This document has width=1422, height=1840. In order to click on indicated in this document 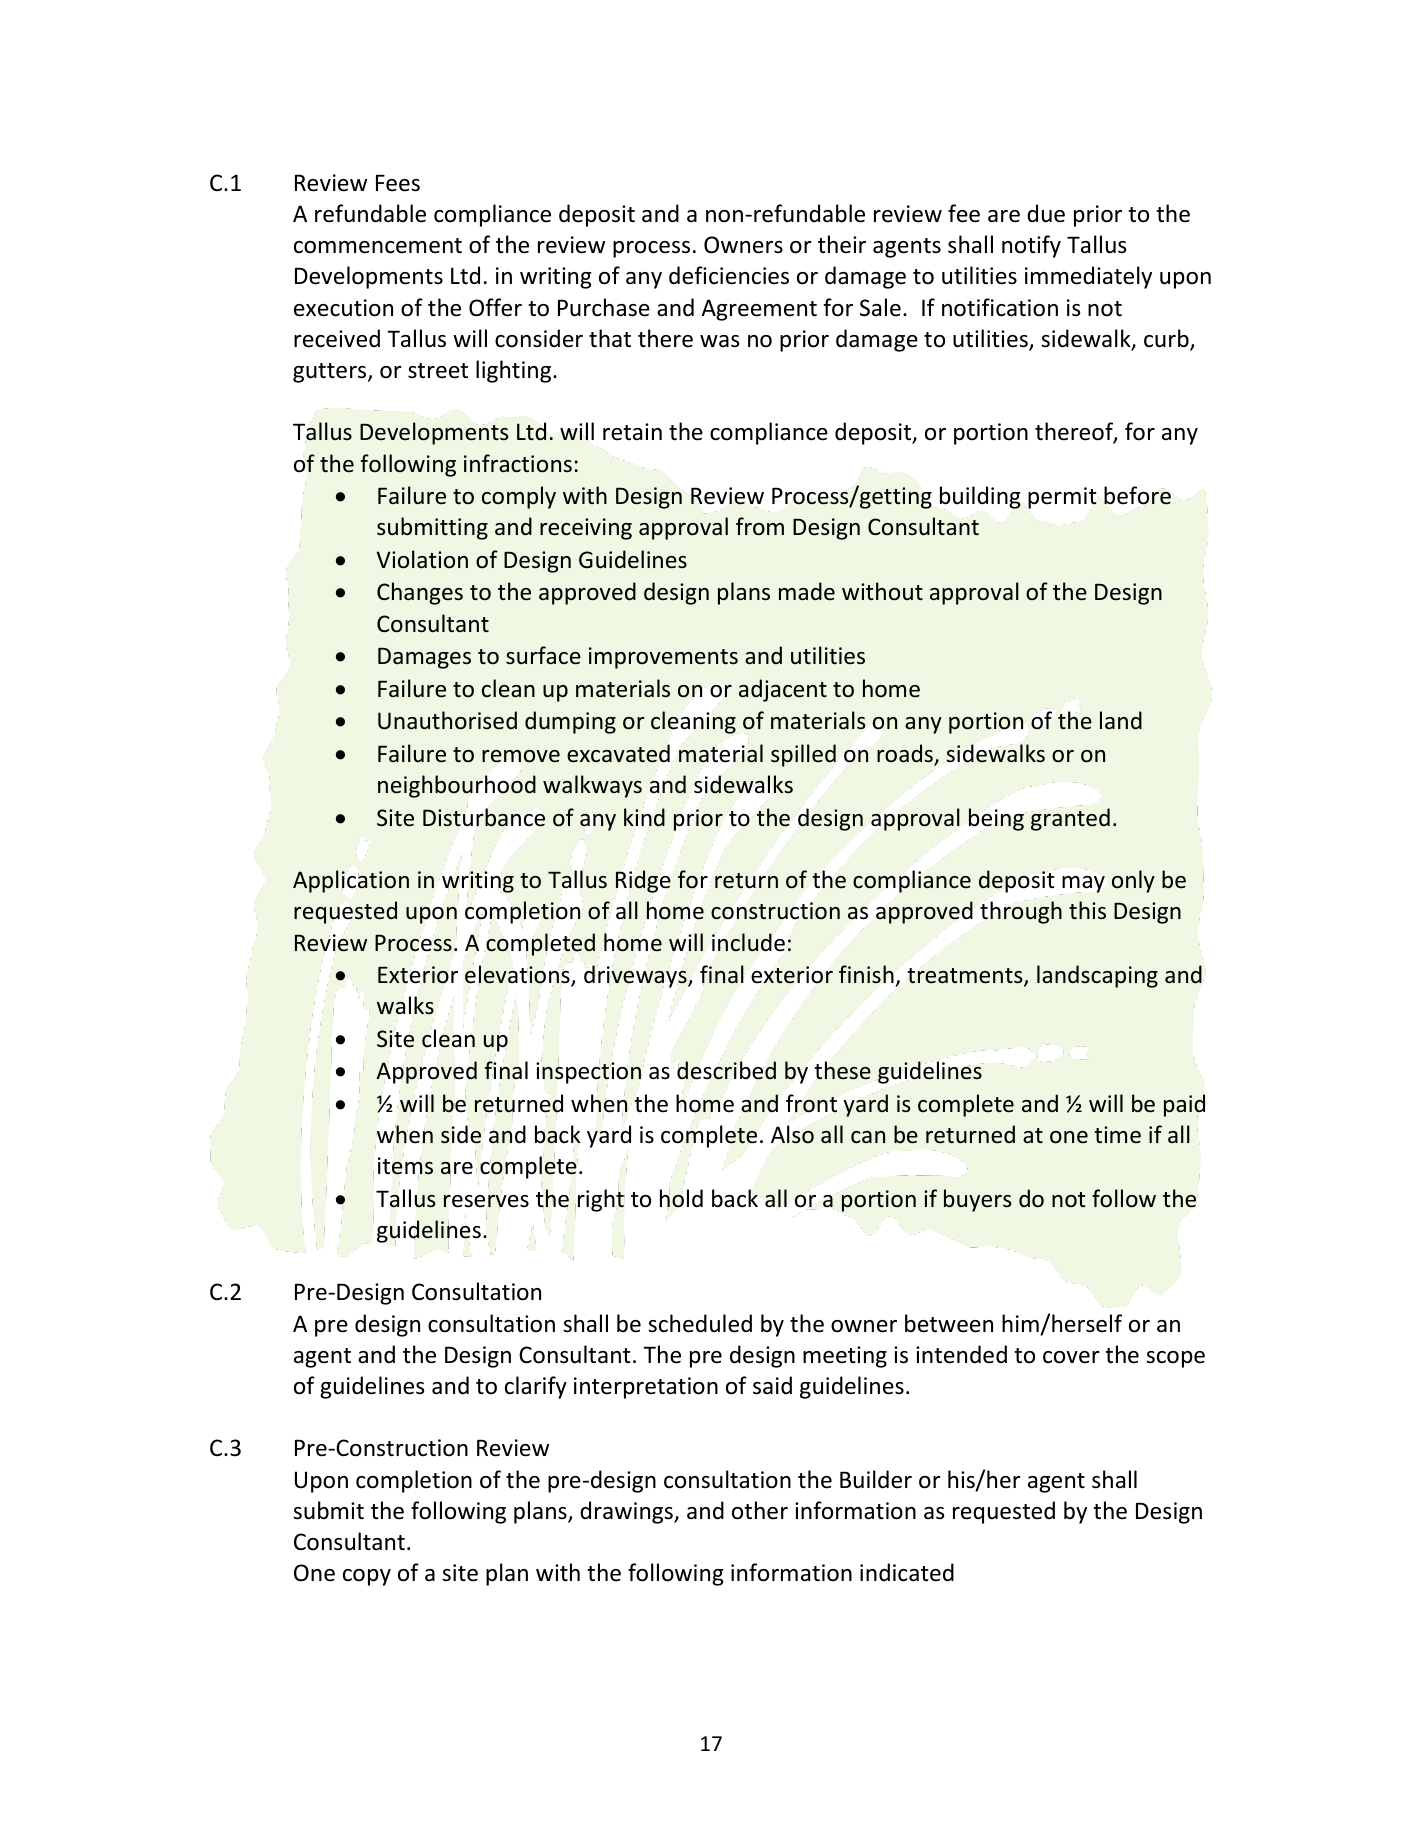, I will do `click(907, 1572)`.
